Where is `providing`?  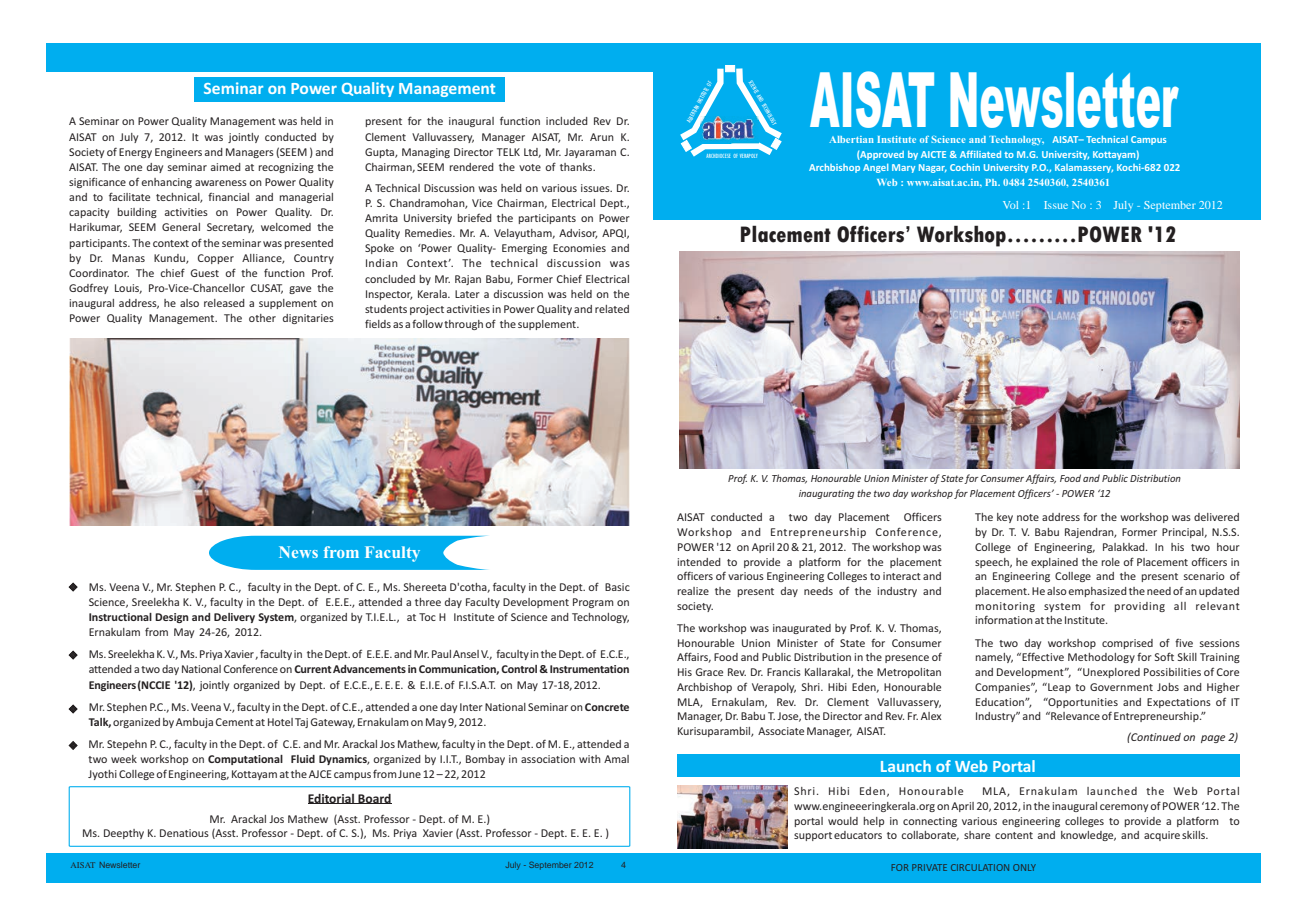 providing is located at coordinates (1140, 607).
